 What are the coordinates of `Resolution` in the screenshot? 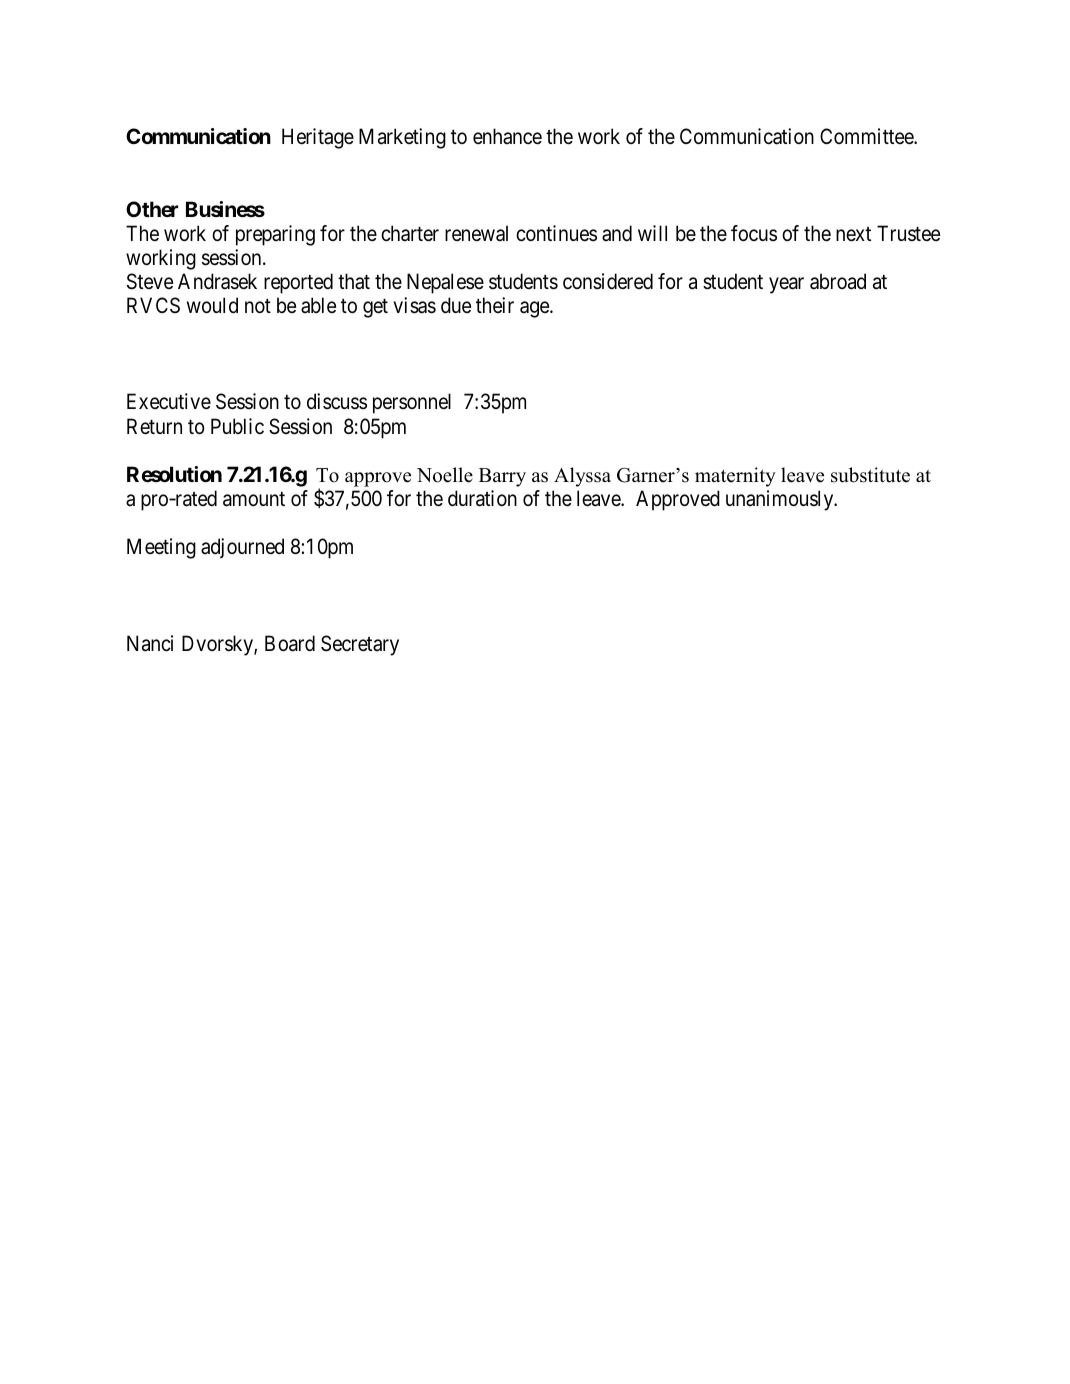 It's located at (174, 474).
